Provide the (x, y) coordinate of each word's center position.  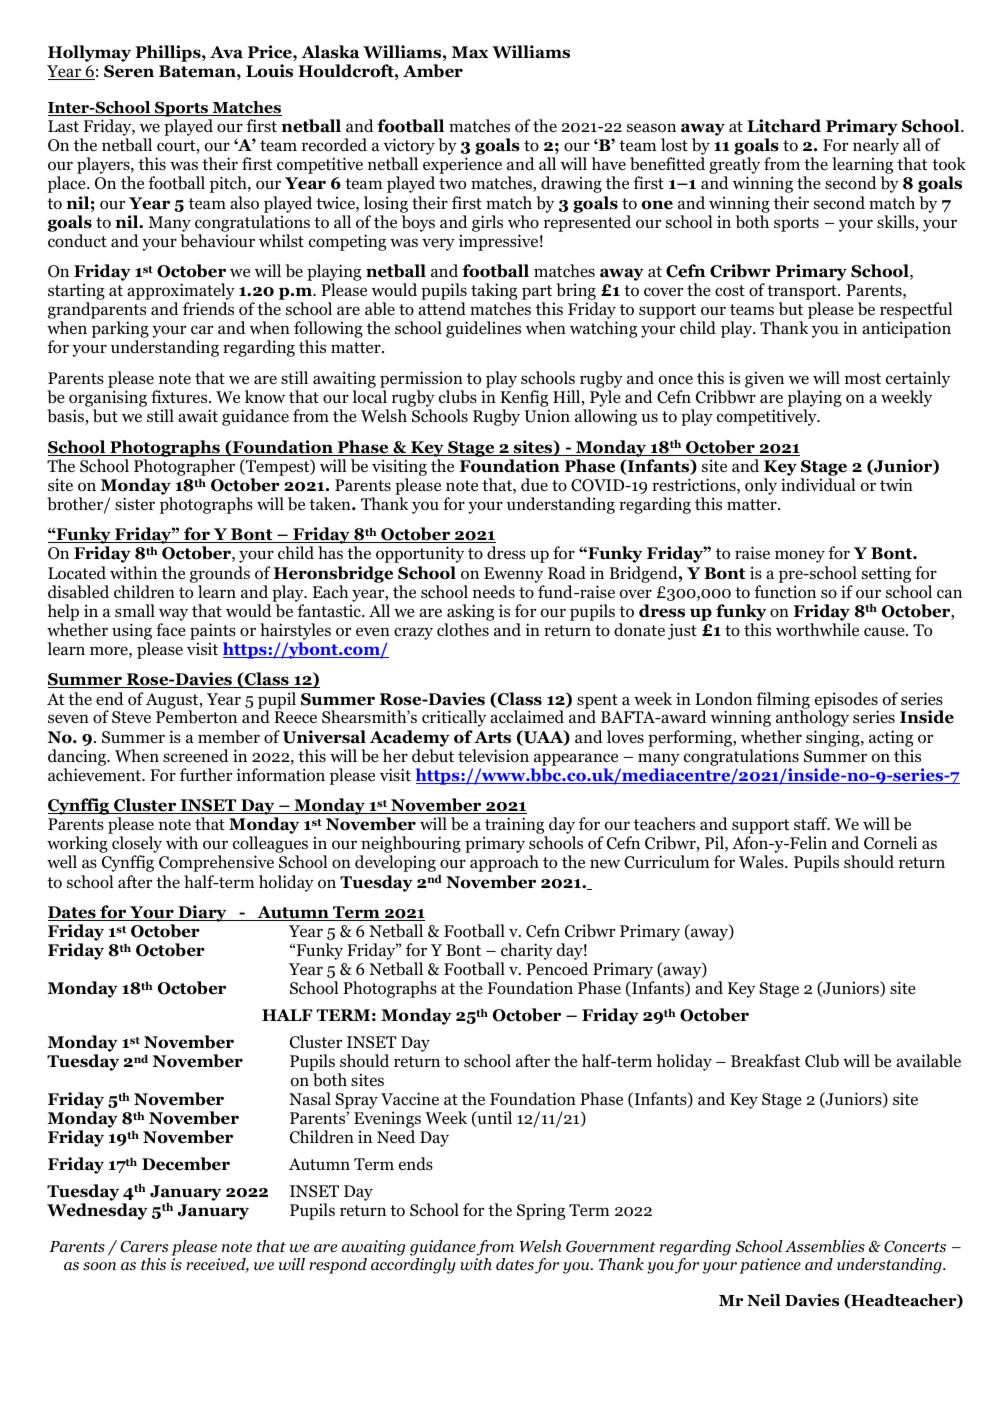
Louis (269, 71)
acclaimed (527, 717)
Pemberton (196, 717)
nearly (876, 148)
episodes (846, 701)
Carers (145, 1246)
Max (470, 52)
